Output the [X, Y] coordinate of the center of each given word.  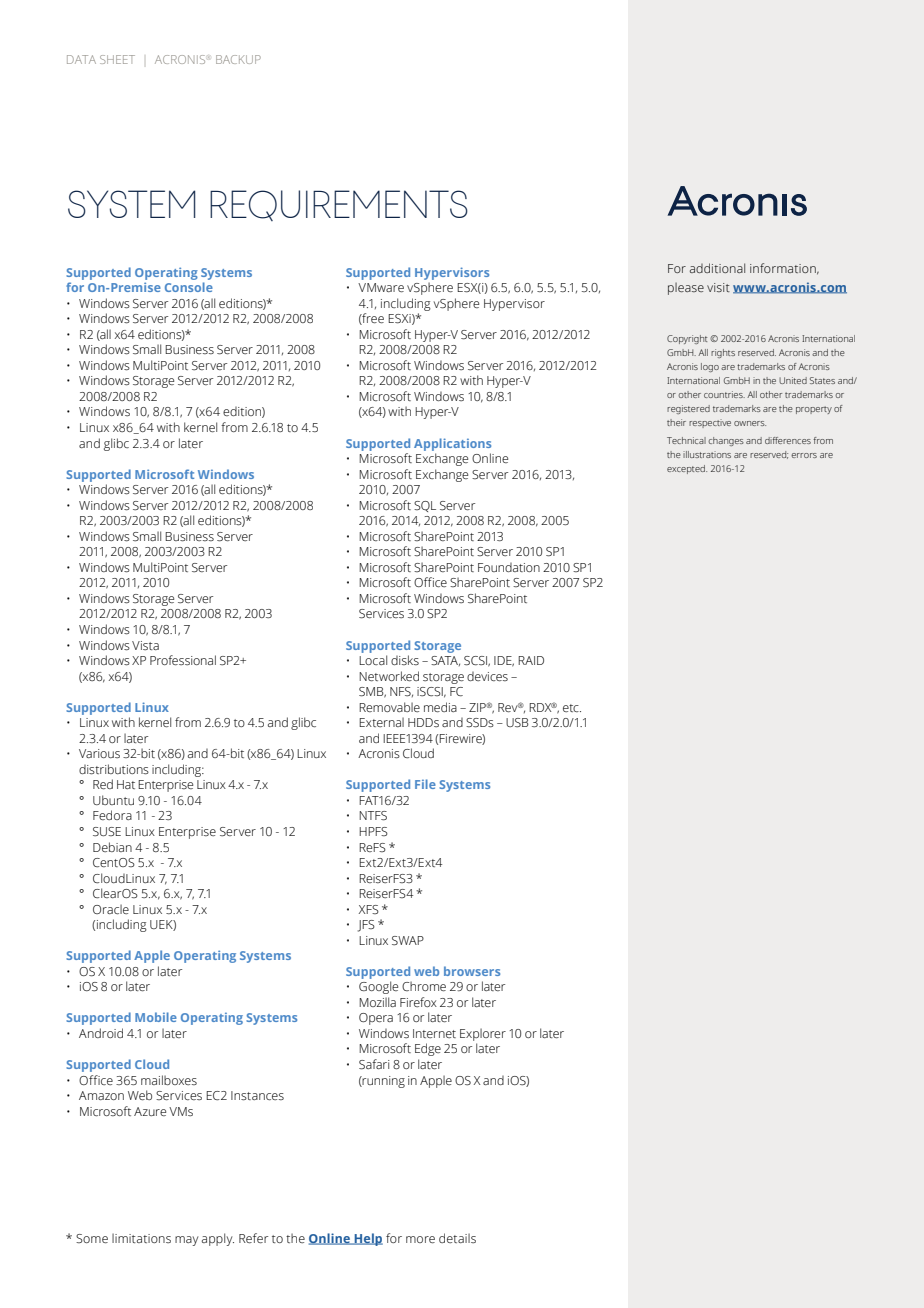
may [187, 1241]
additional [717, 268]
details [457, 1238]
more [420, 1240]
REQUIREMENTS [339, 205]
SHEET [117, 59]
